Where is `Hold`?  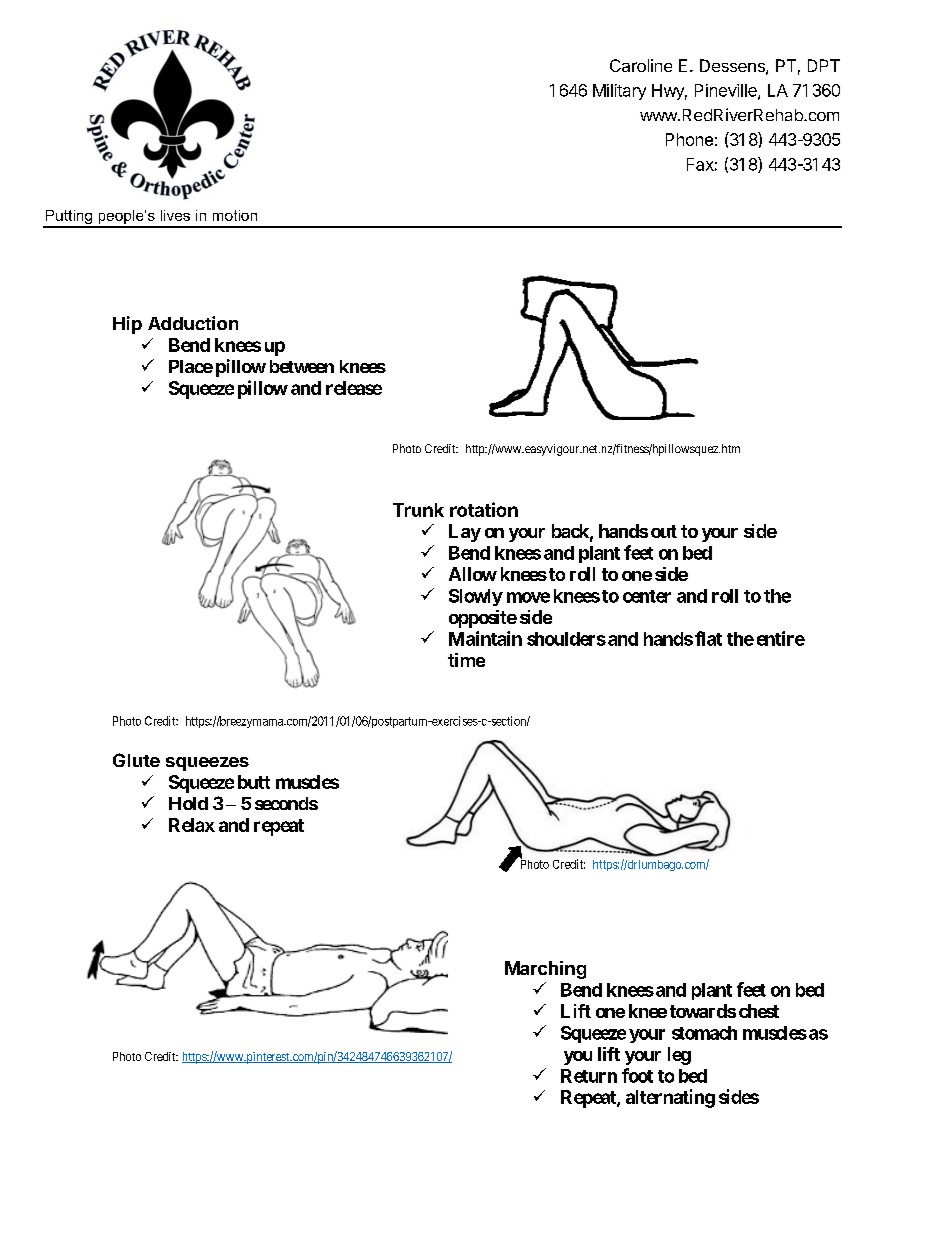
Hold is located at coordinates (188, 803).
